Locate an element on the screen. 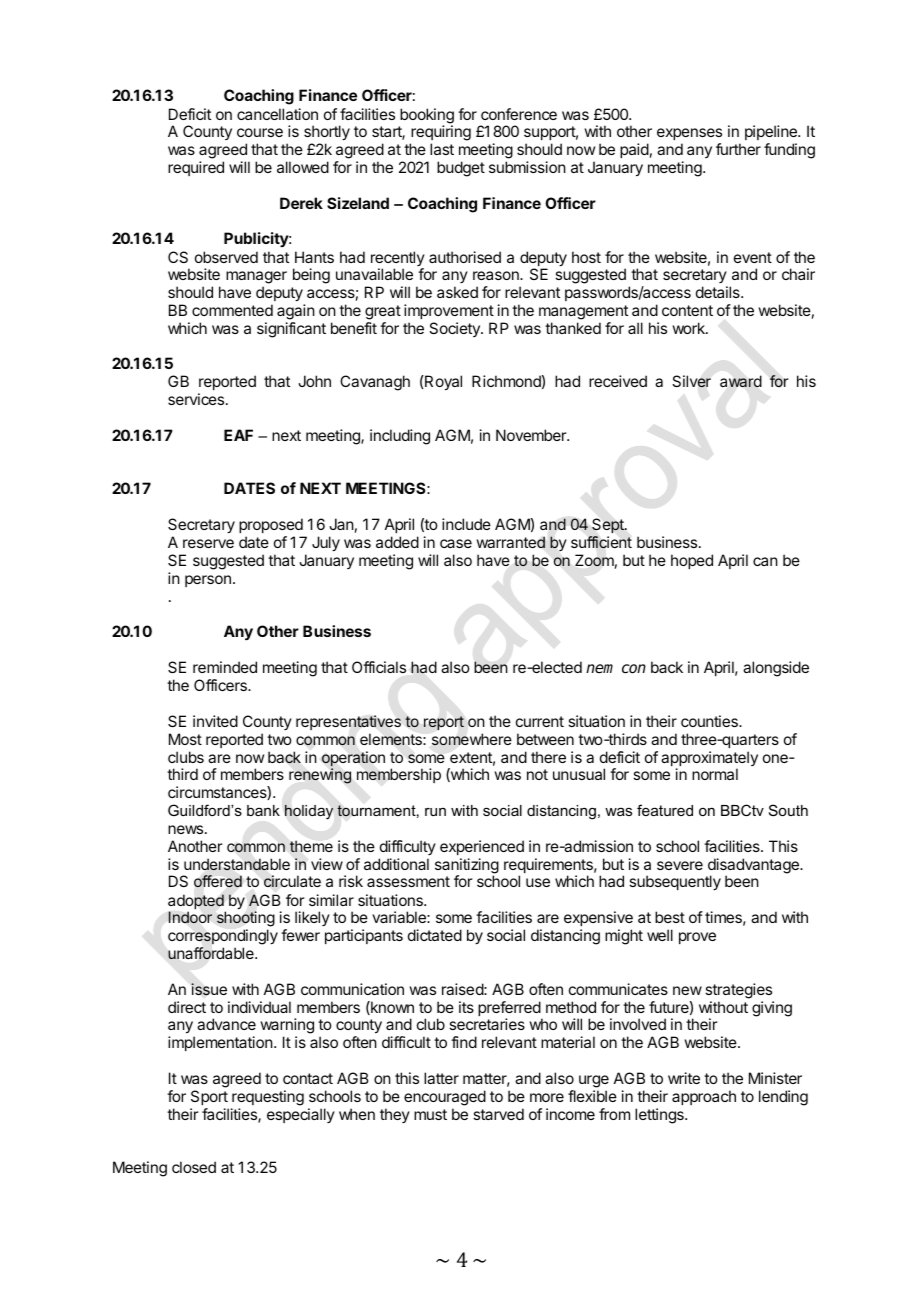 Image resolution: width=924 pixels, height=1307 pixels. starved is located at coordinates (498, 1114).
